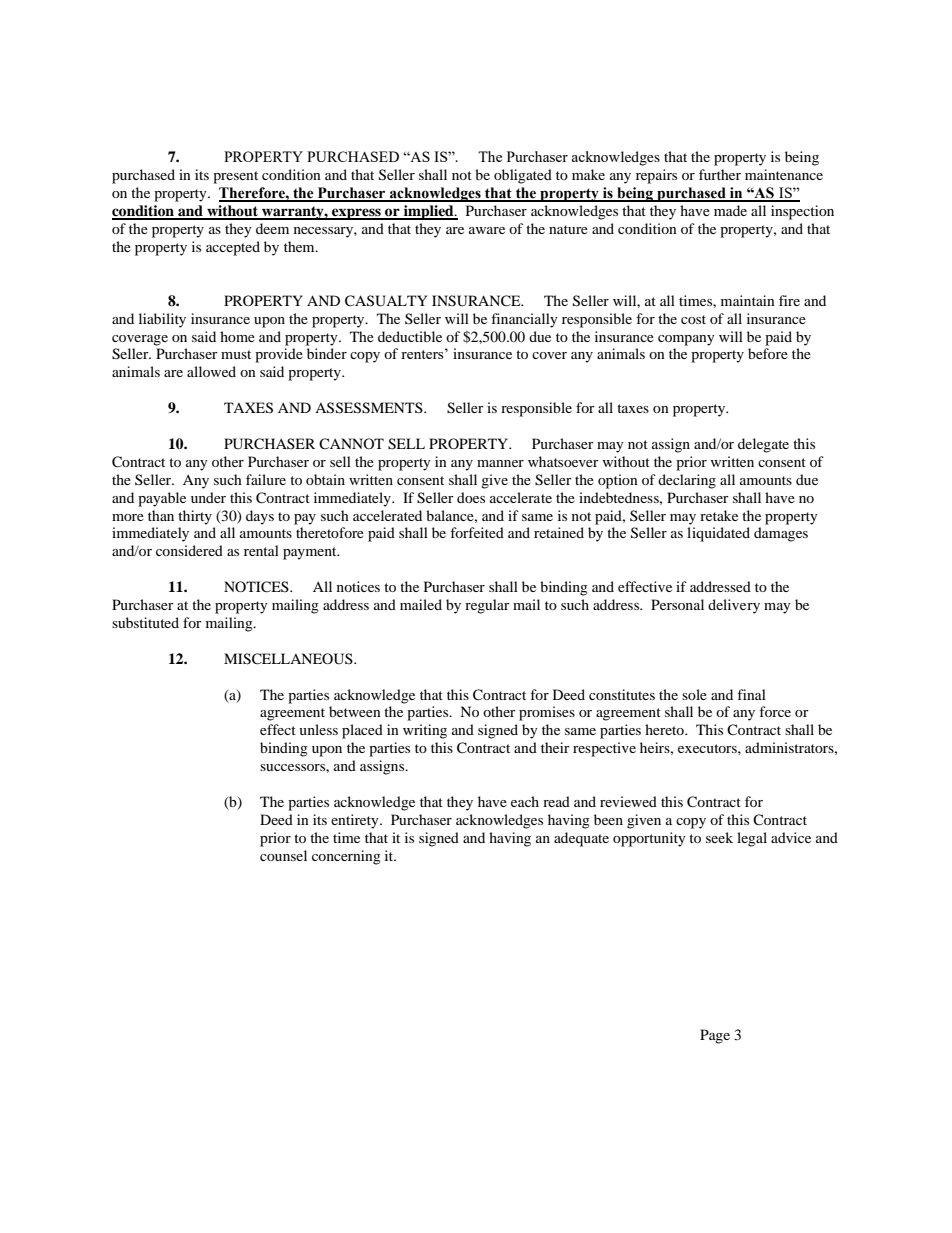 The width and height of the screenshot is (952, 1233). Describe the element at coordinates (525, 801) in the screenshot. I see `each` at that location.
